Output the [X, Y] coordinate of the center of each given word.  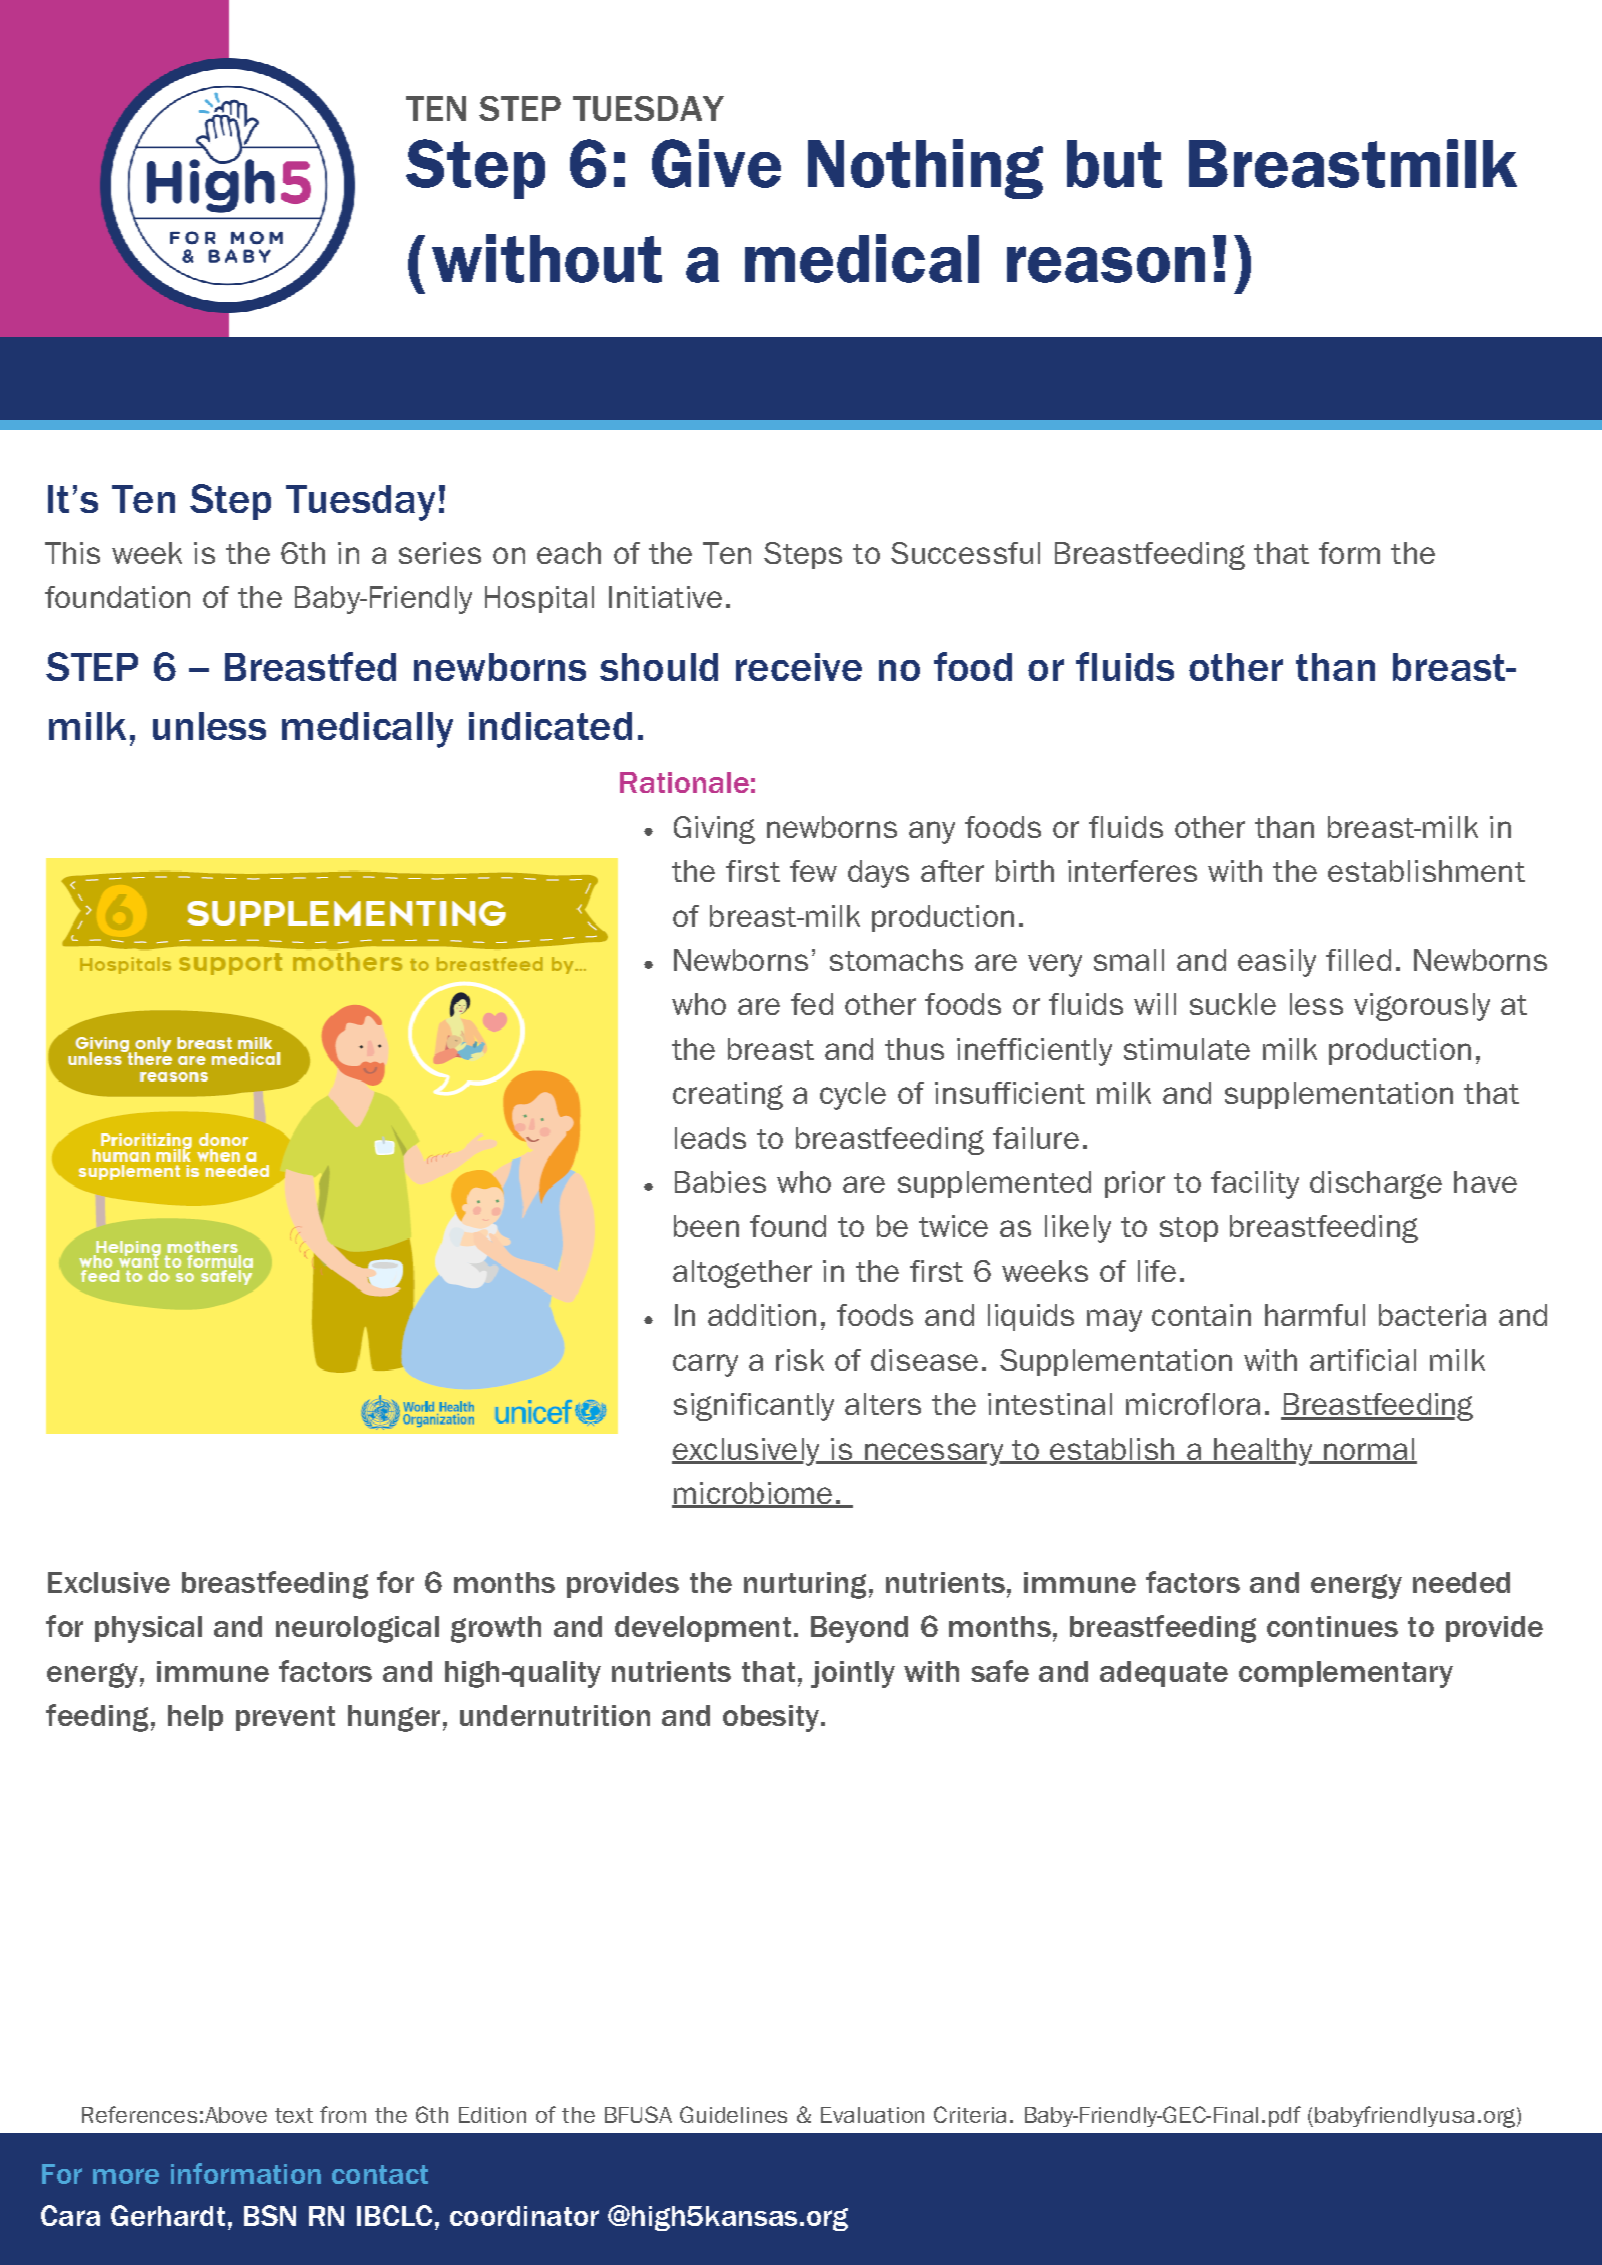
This [72, 553]
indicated [550, 726]
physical [148, 1629]
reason [1106, 264]
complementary [1346, 1674]
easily [1277, 963]
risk [800, 1360]
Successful [965, 553]
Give [716, 163]
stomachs [896, 960]
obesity [771, 1718]
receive [799, 667]
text [294, 2115]
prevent [285, 1718]
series [440, 553]
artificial [1363, 1360]
